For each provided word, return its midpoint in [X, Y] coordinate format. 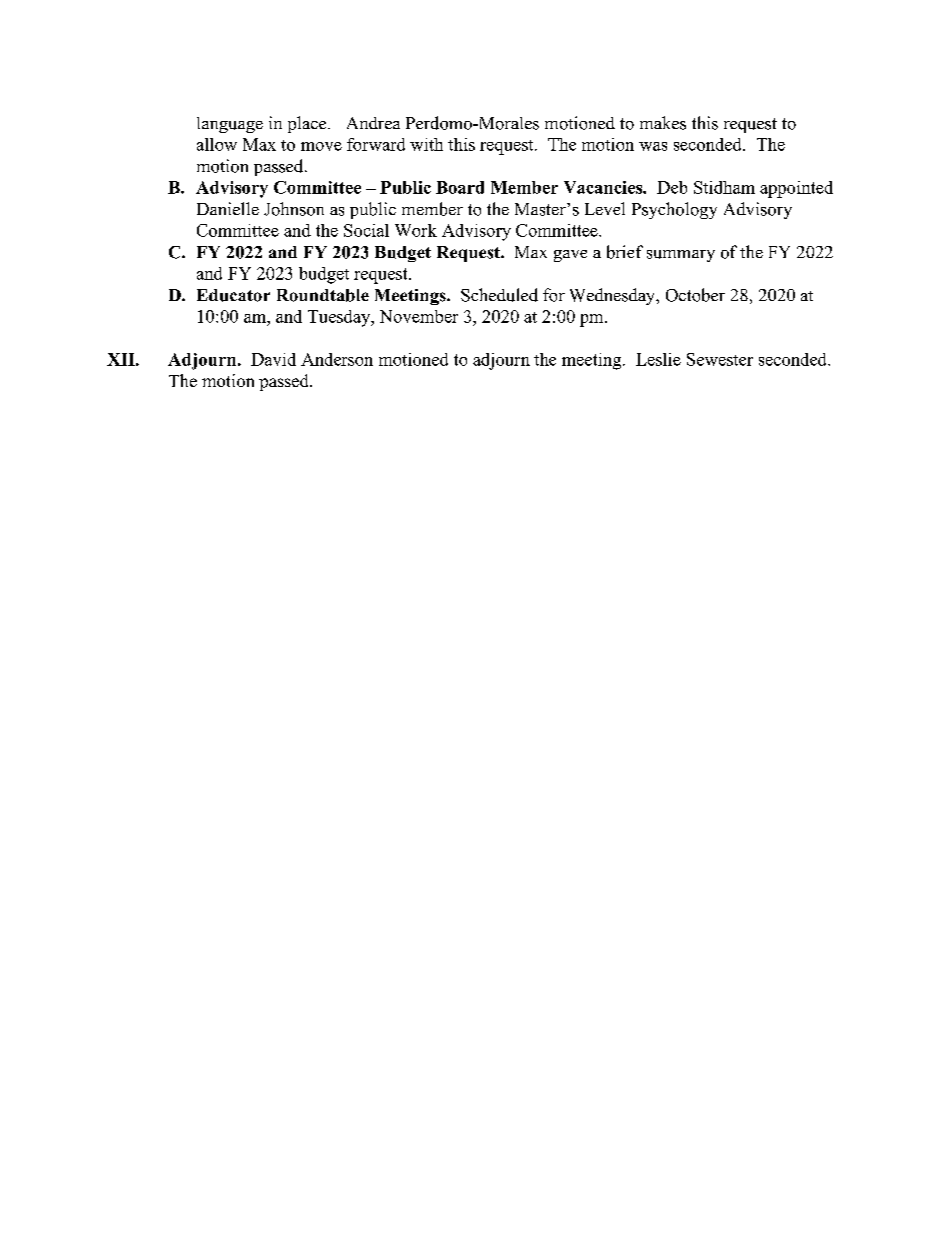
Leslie [658, 359]
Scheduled [499, 295]
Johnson [294, 209]
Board [460, 187]
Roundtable [323, 295]
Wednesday [614, 296]
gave [570, 256]
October [695, 295]
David [273, 359]
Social [366, 230]
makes [663, 123]
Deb [672, 187]
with [426, 144]
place [308, 124]
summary [681, 256]
